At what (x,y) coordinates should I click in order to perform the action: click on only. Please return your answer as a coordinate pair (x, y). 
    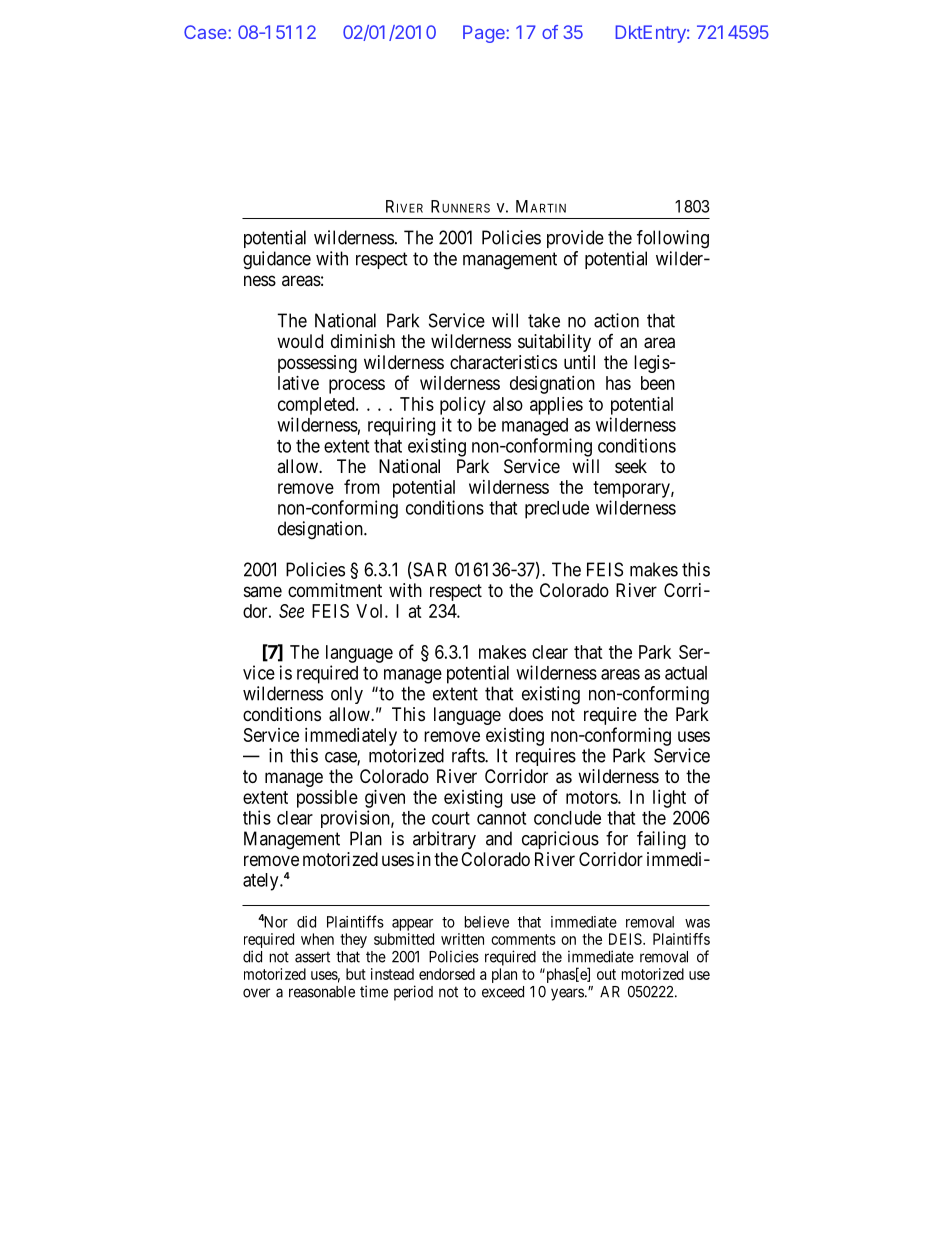
    Looking at the image, I should click on (347, 695).
